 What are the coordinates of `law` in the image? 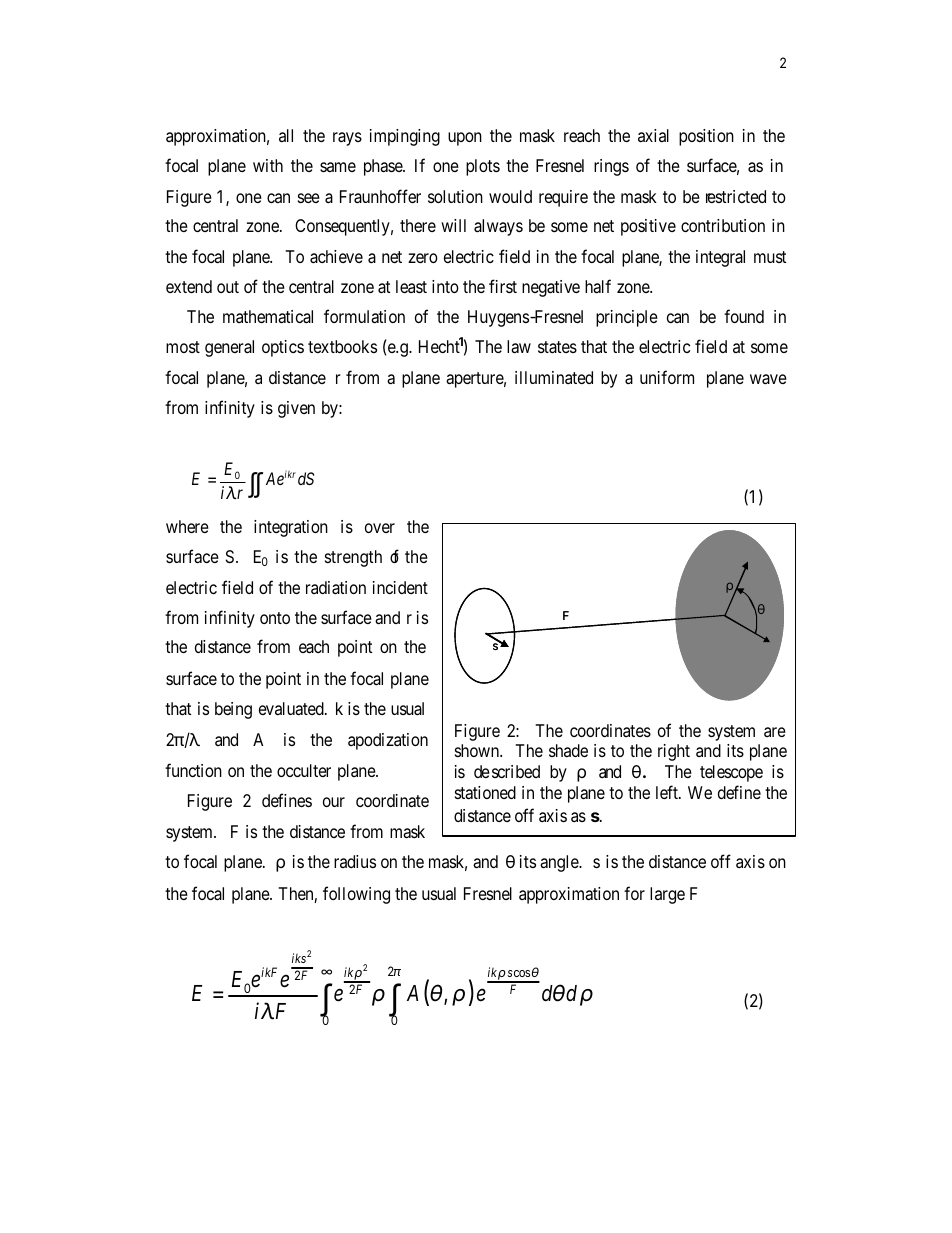 It's located at (519, 347).
